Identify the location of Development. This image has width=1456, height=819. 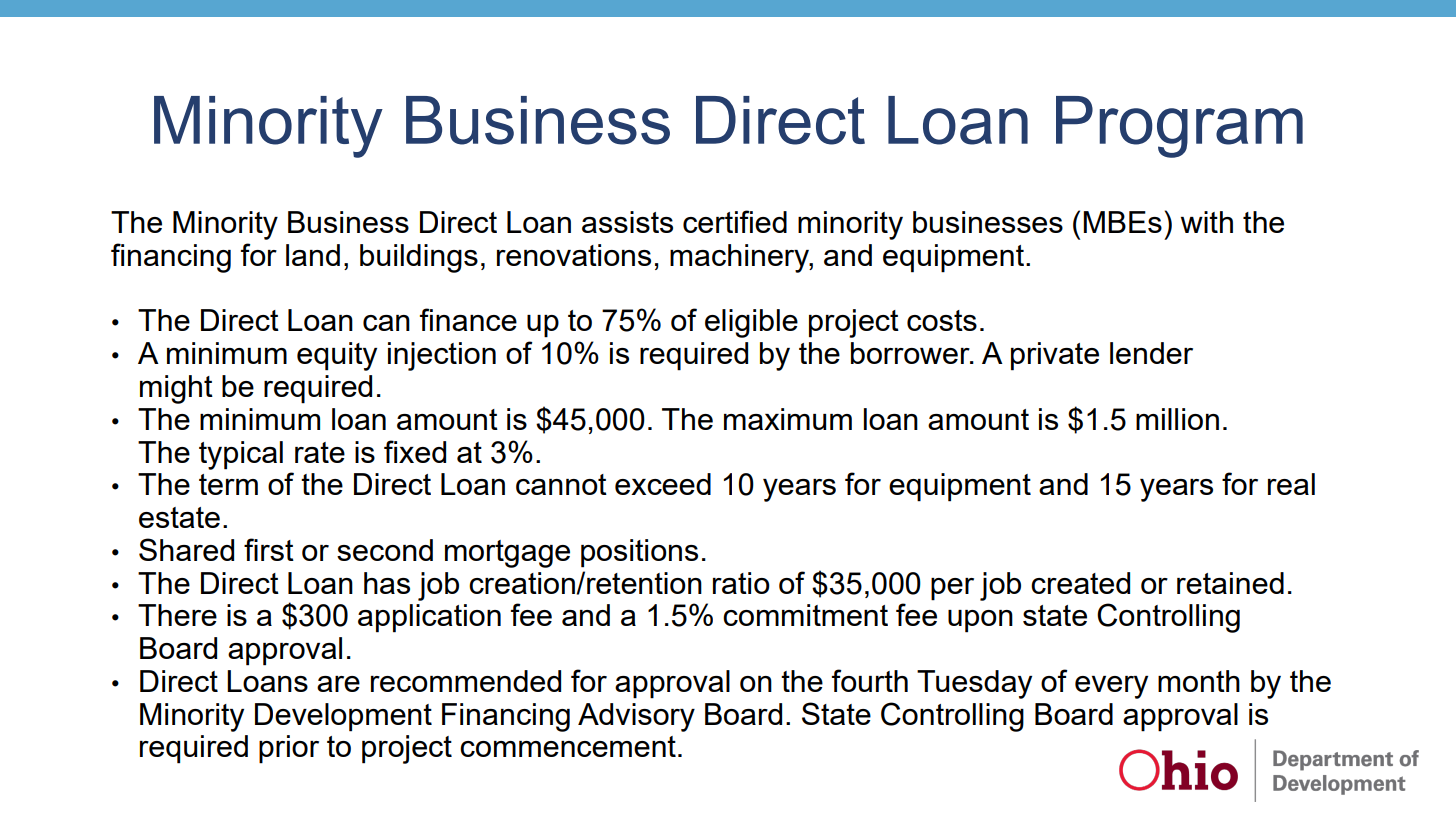
(343, 717).
